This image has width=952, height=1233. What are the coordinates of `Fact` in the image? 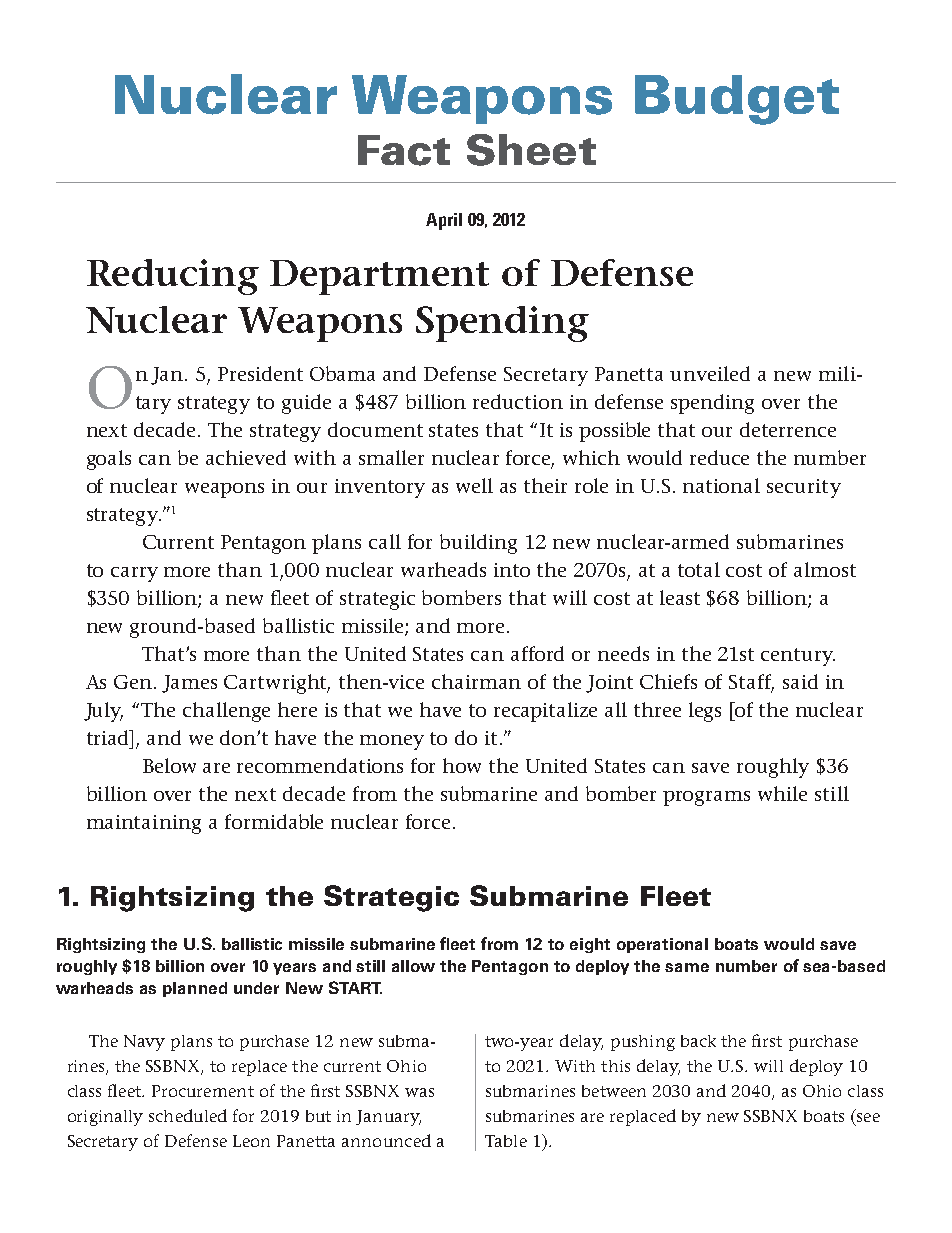 It's located at (404, 150).
